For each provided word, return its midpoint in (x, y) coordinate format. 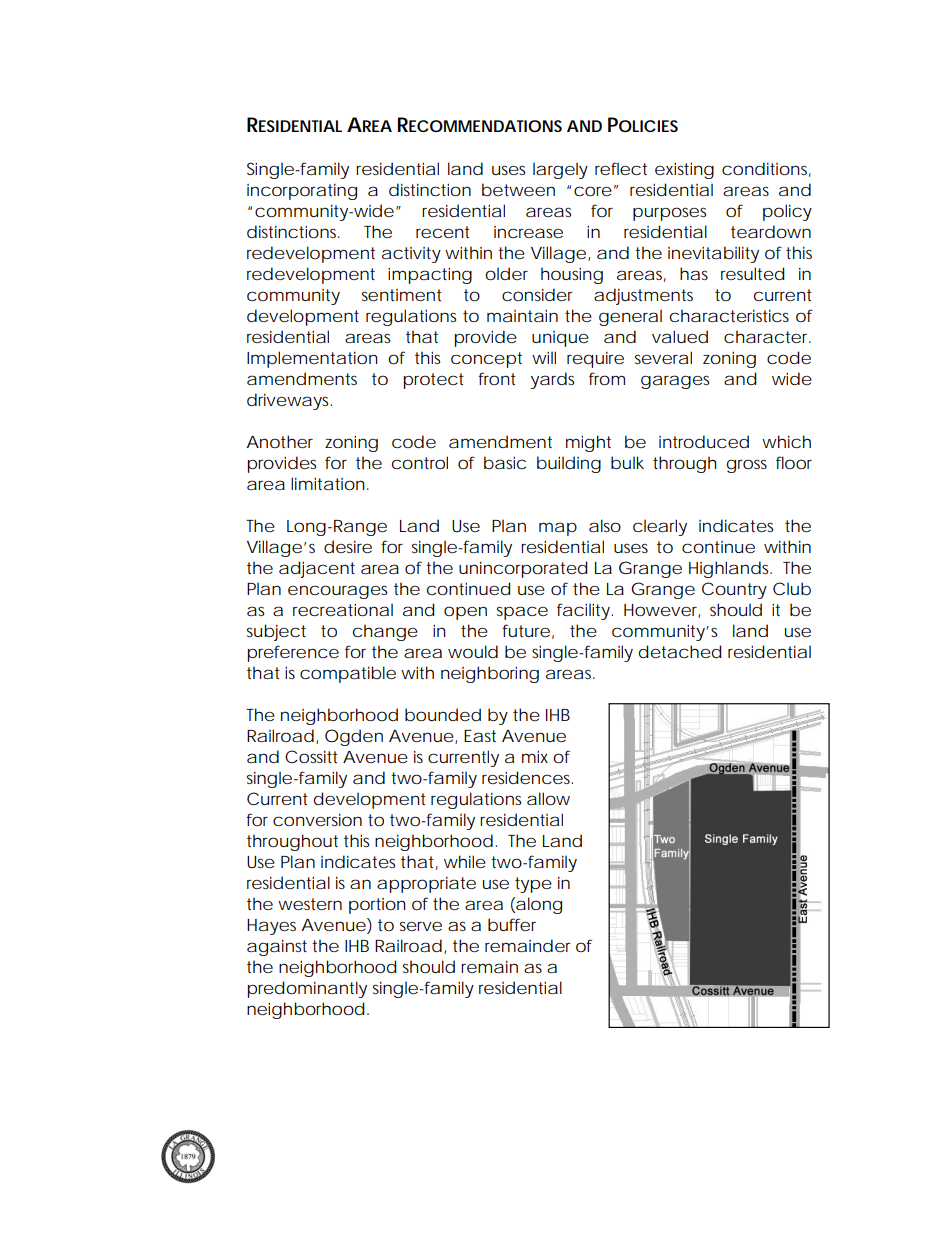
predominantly (307, 989)
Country (734, 590)
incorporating (302, 191)
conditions (766, 169)
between (518, 189)
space (522, 613)
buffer (512, 925)
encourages (337, 592)
